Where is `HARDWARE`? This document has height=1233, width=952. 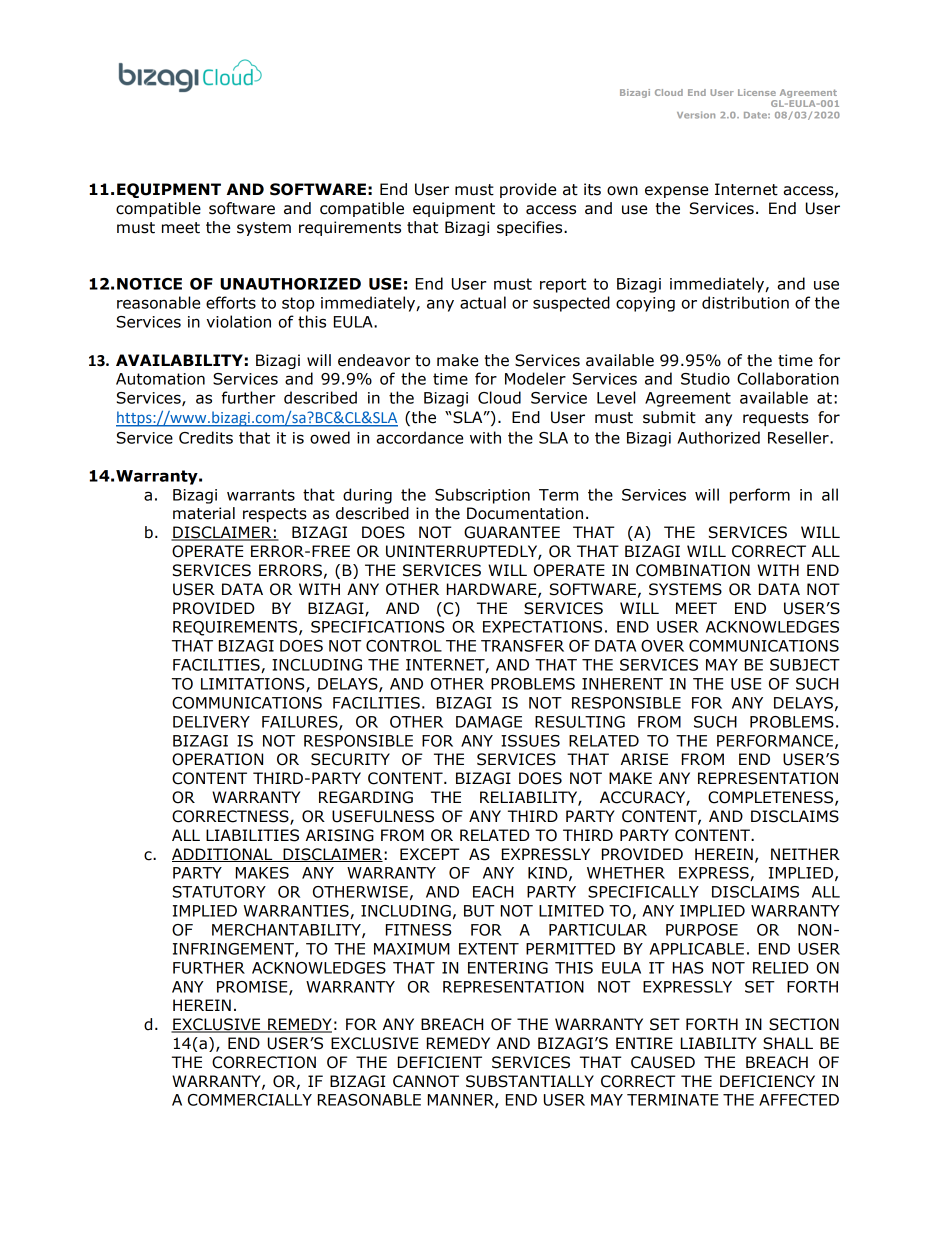
HARDWARE is located at coordinates (493, 590).
